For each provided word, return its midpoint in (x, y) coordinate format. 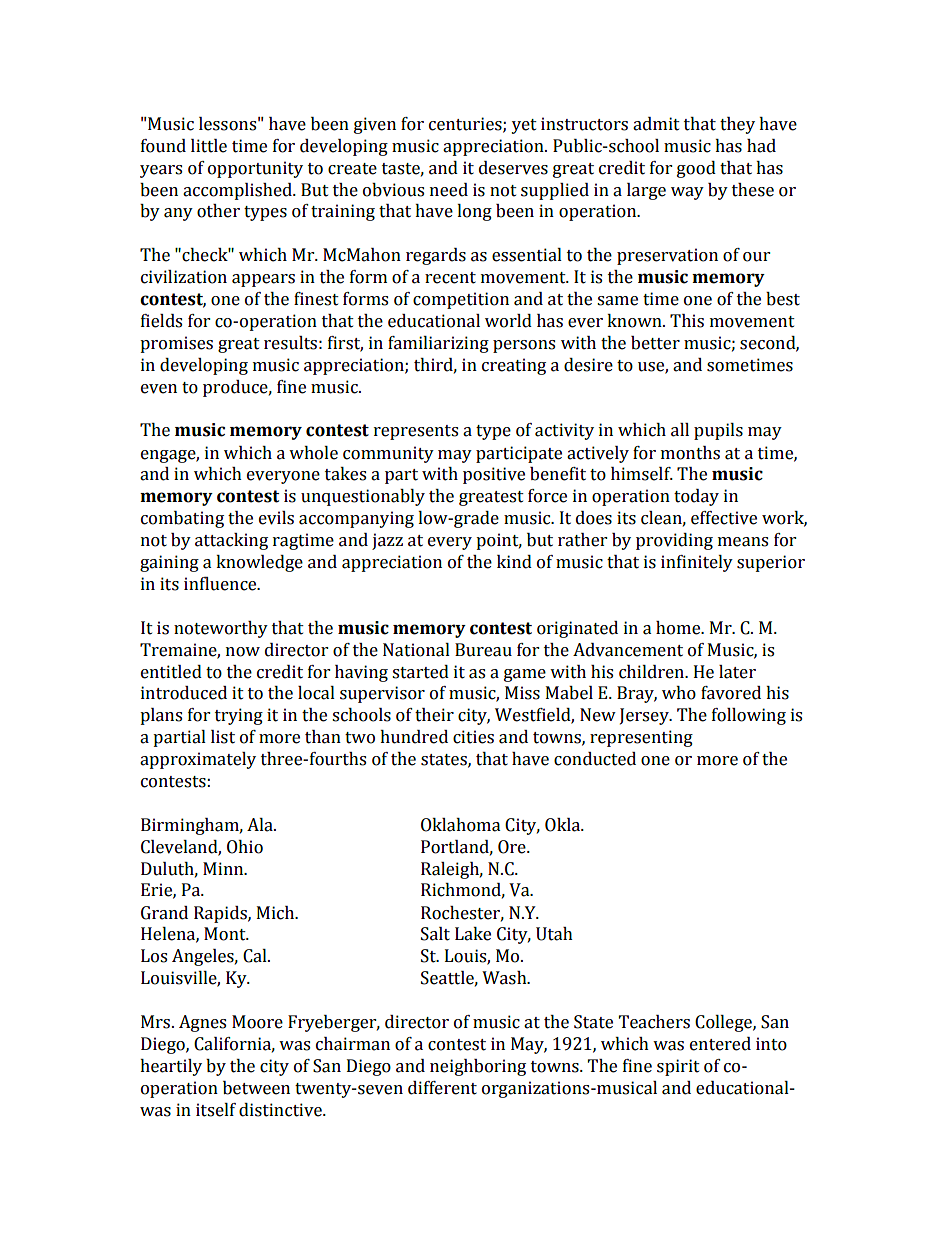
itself (216, 1110)
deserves (513, 168)
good (696, 169)
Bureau (483, 650)
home (679, 628)
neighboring (478, 1067)
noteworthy (221, 629)
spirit (678, 1067)
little (209, 146)
